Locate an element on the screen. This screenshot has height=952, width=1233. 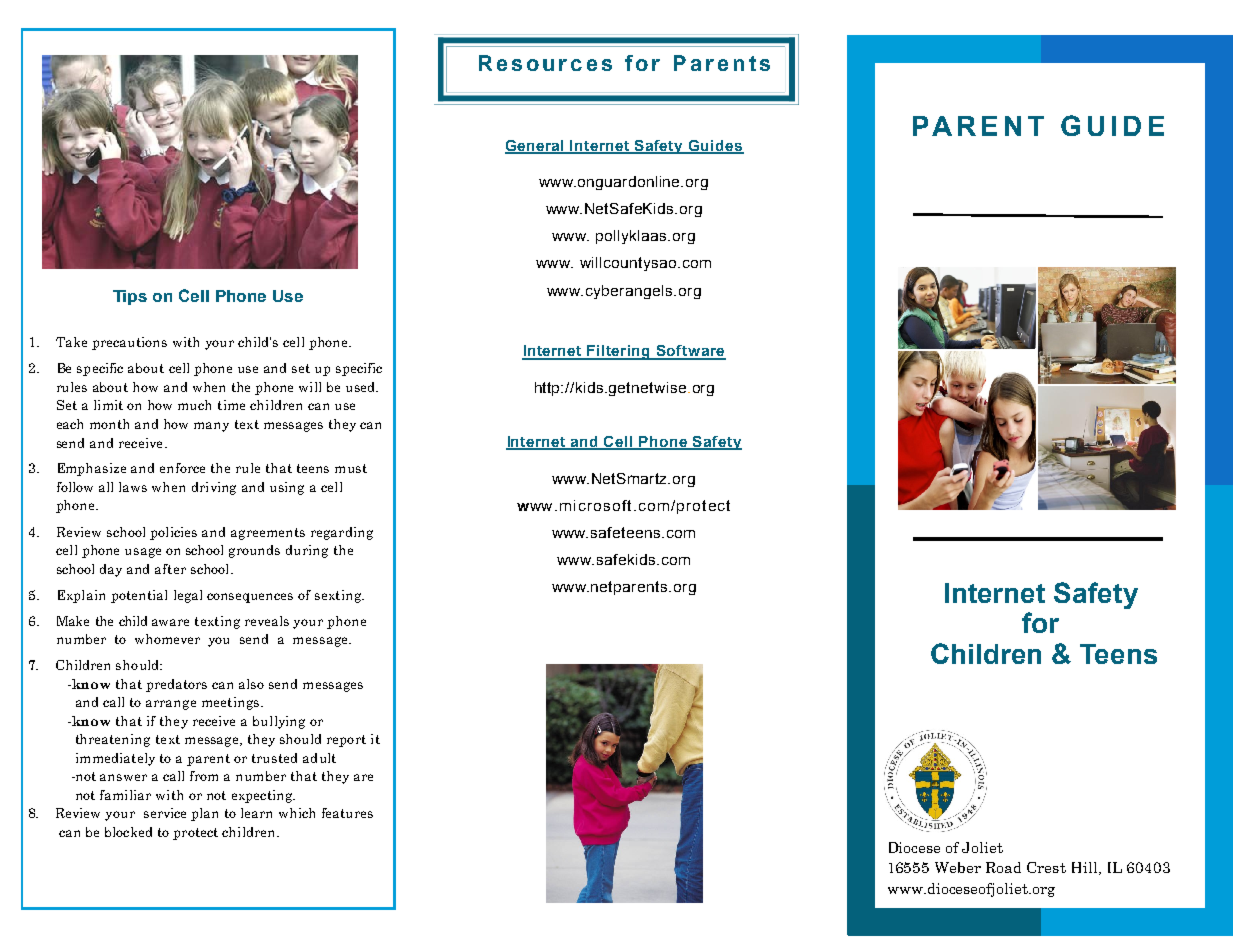
blocked is located at coordinates (128, 832).
